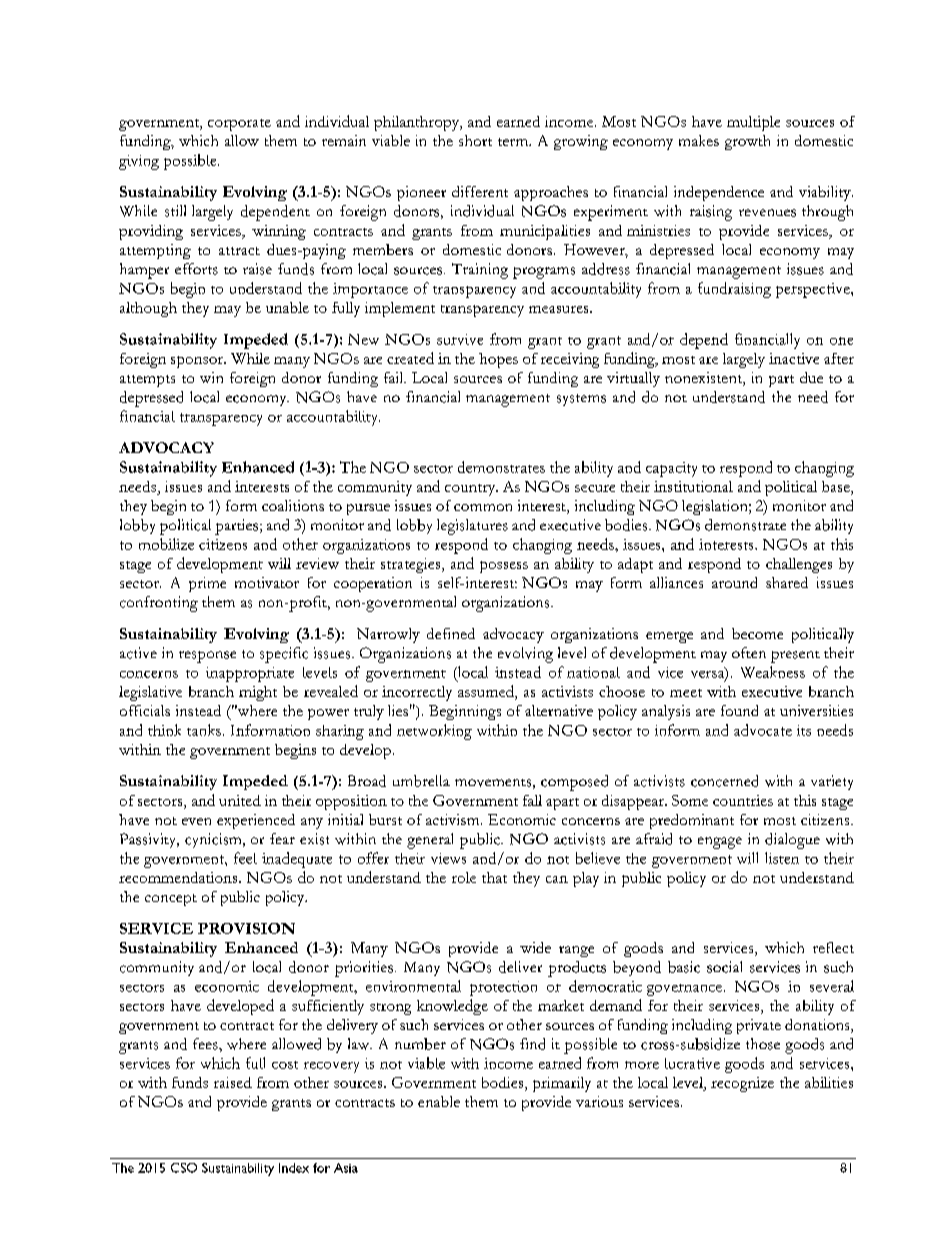  Describe the element at coordinates (693, 486) in the page. I see `institutional` at that location.
